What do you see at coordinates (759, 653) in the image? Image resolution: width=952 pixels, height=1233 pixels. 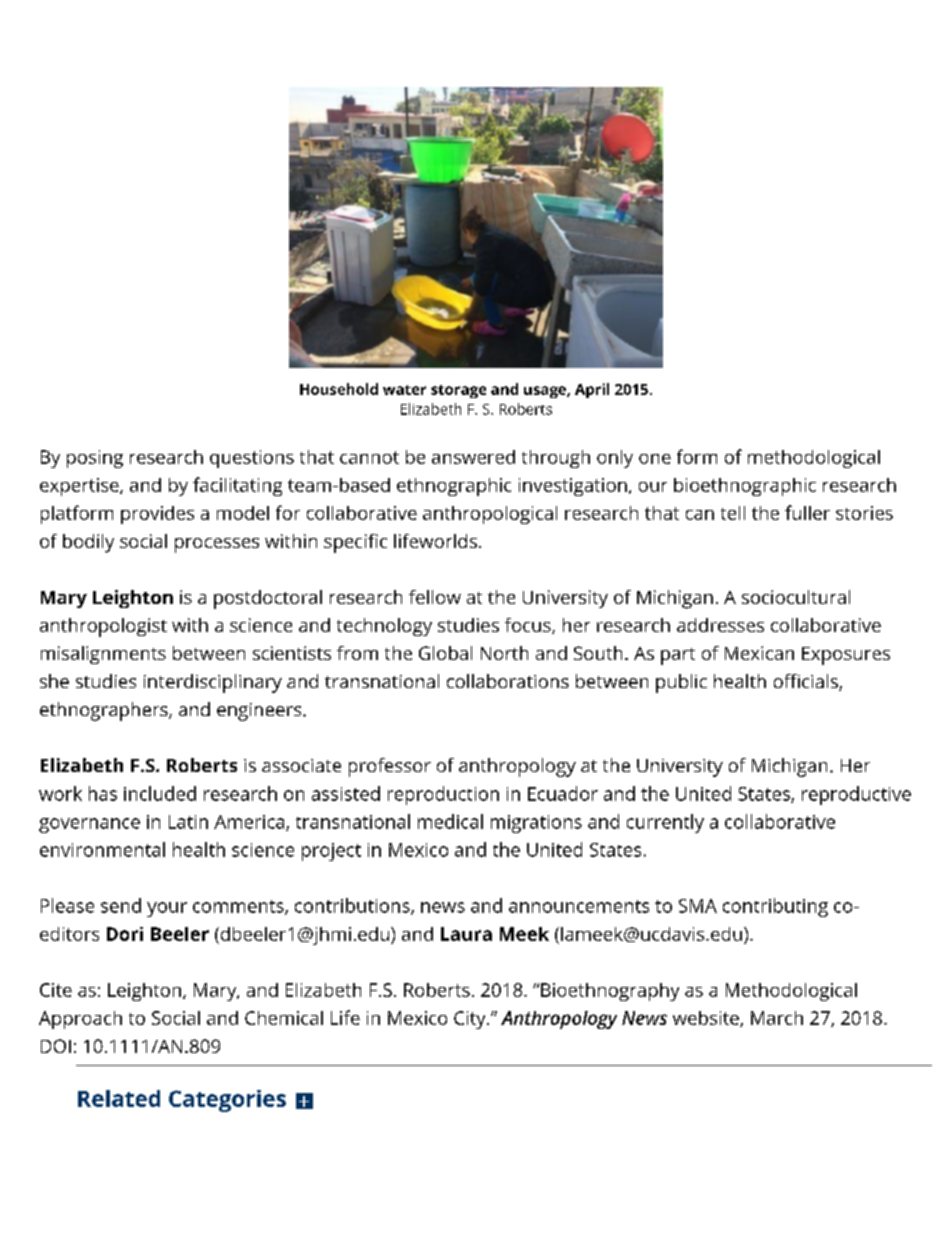 I see `Mexican` at bounding box center [759, 653].
